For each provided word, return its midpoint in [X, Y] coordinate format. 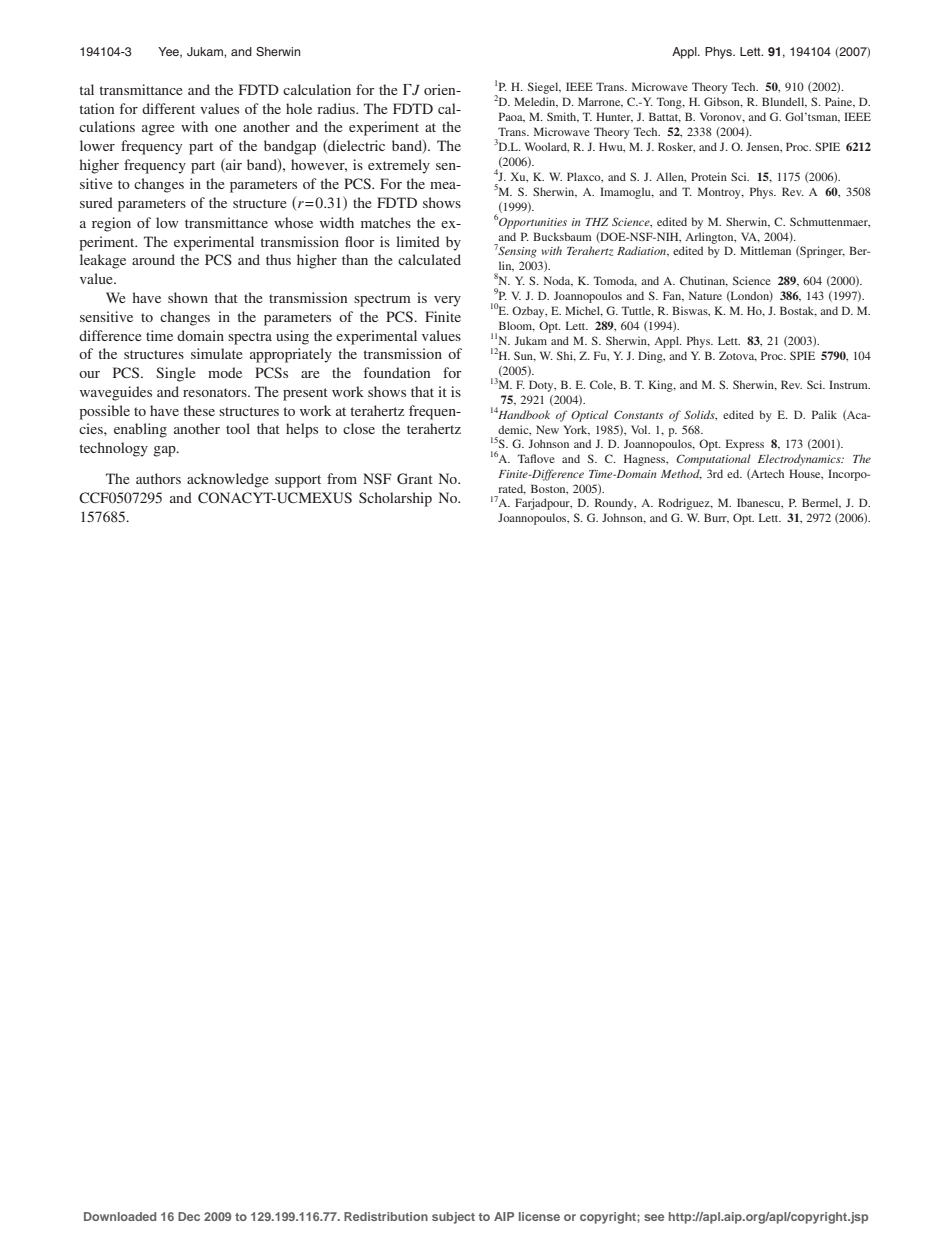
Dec [189, 1216]
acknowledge [227, 480]
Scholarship [395, 499]
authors [158, 478]
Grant [415, 478]
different [168, 108]
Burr [716, 518]
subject [453, 1218]
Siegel [544, 88]
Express [745, 445]
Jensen [764, 147]
